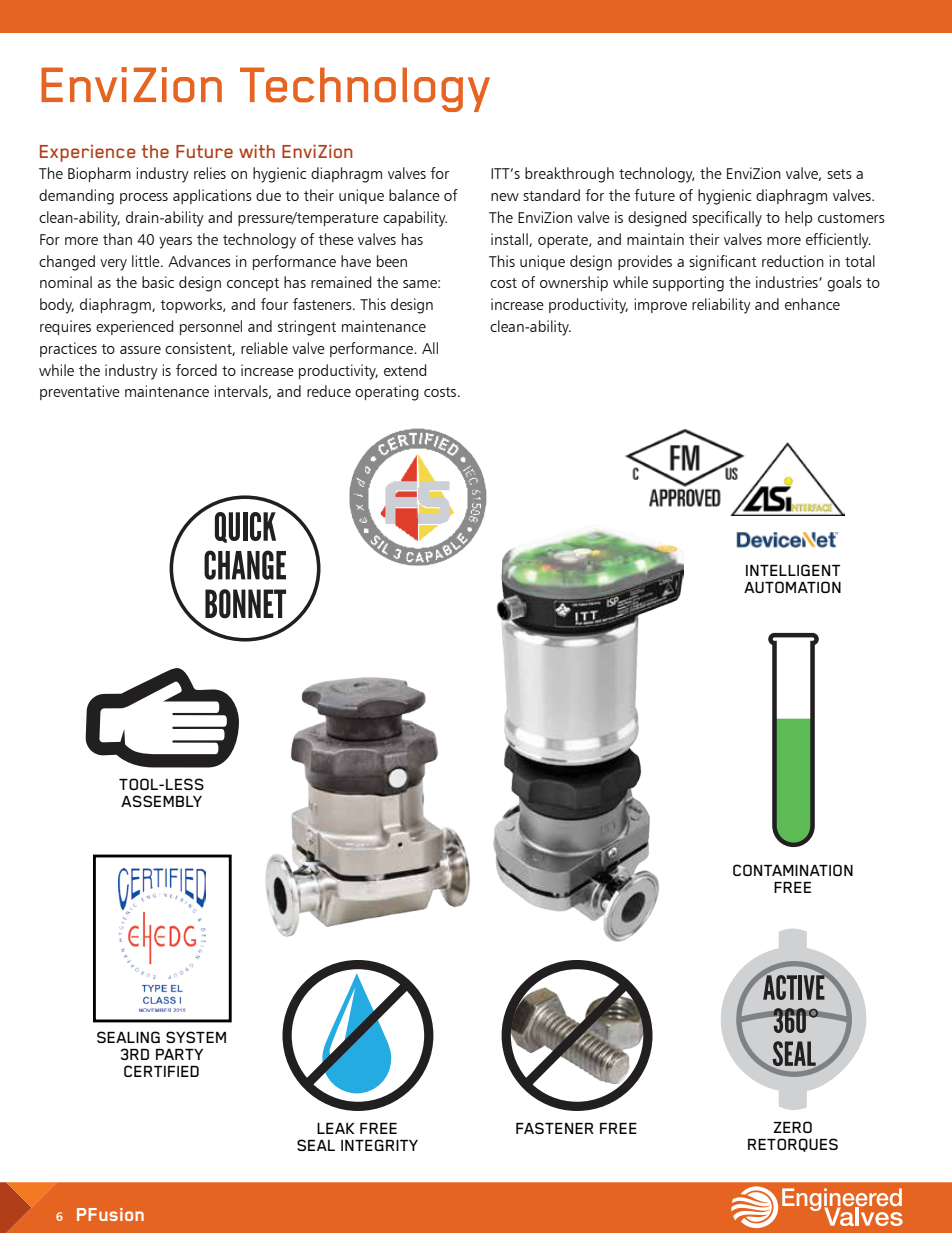  I want to click on process, so click(144, 198).
